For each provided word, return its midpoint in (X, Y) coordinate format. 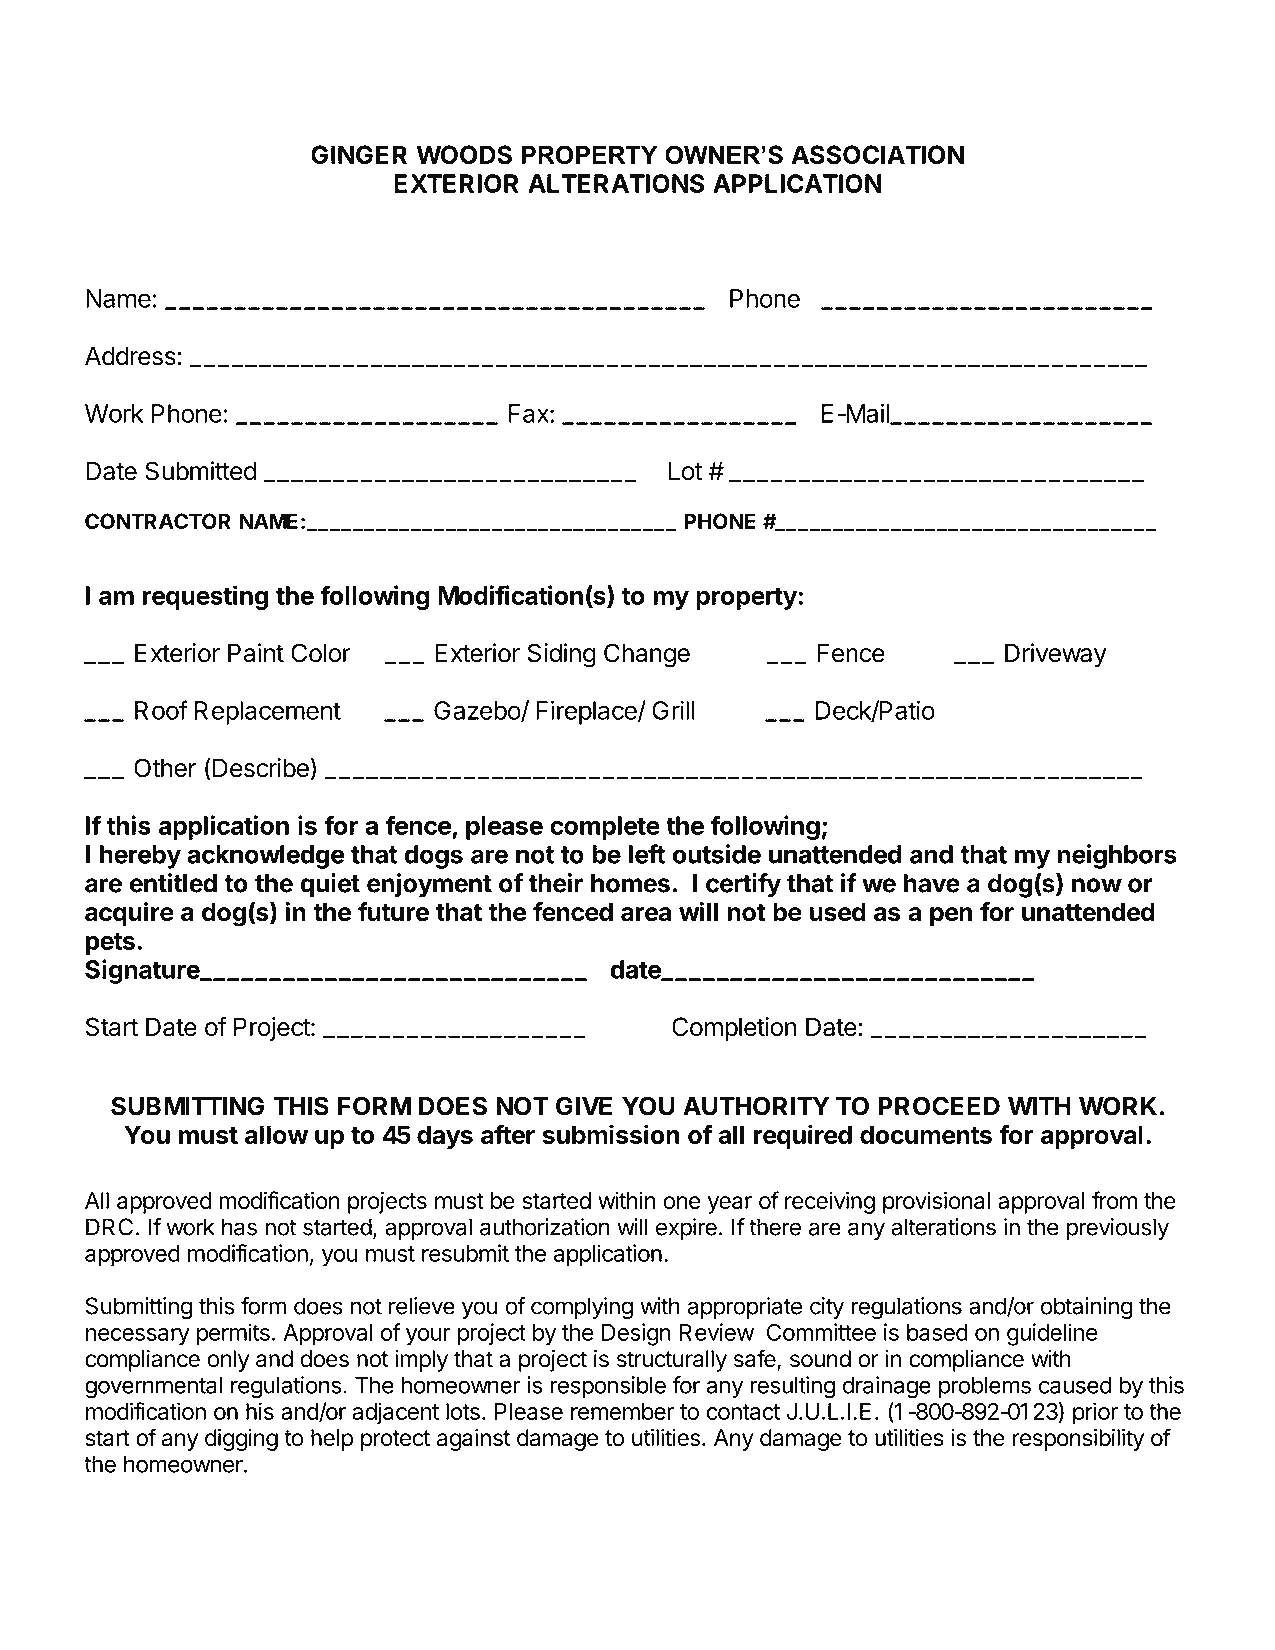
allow (276, 1134)
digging (241, 1440)
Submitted (200, 471)
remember (622, 1411)
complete (605, 828)
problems (985, 1387)
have (932, 883)
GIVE (584, 1106)
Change (647, 655)
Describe (259, 769)
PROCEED (939, 1106)
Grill (673, 710)
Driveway (1056, 655)
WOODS (464, 154)
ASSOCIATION (877, 154)
